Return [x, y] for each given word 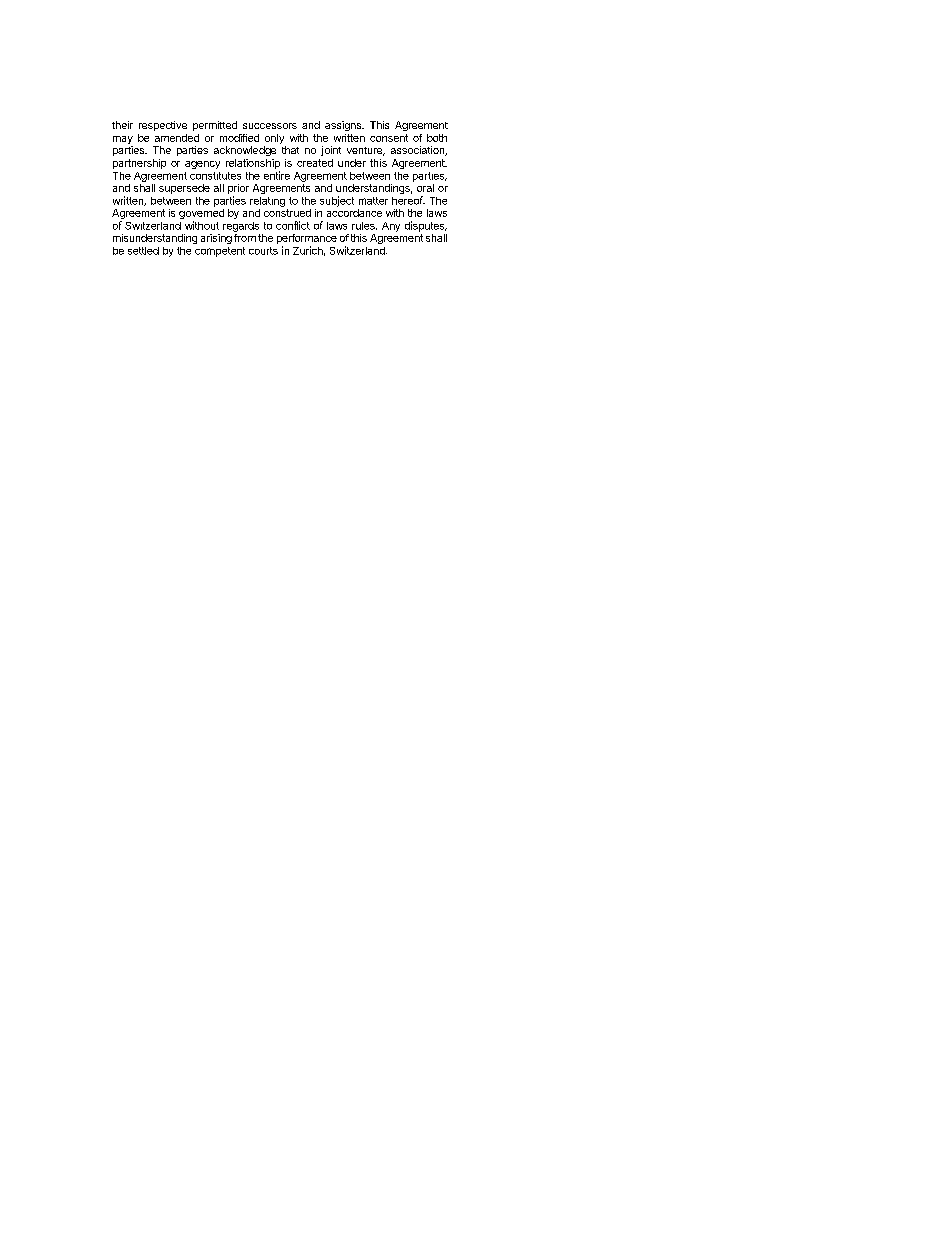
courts [263, 251]
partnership [139, 164]
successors [270, 126]
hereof [408, 200]
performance [307, 240]
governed [201, 215]
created [315, 163]
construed [287, 213]
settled [143, 251]
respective [163, 126]
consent [389, 138]
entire [277, 175]
